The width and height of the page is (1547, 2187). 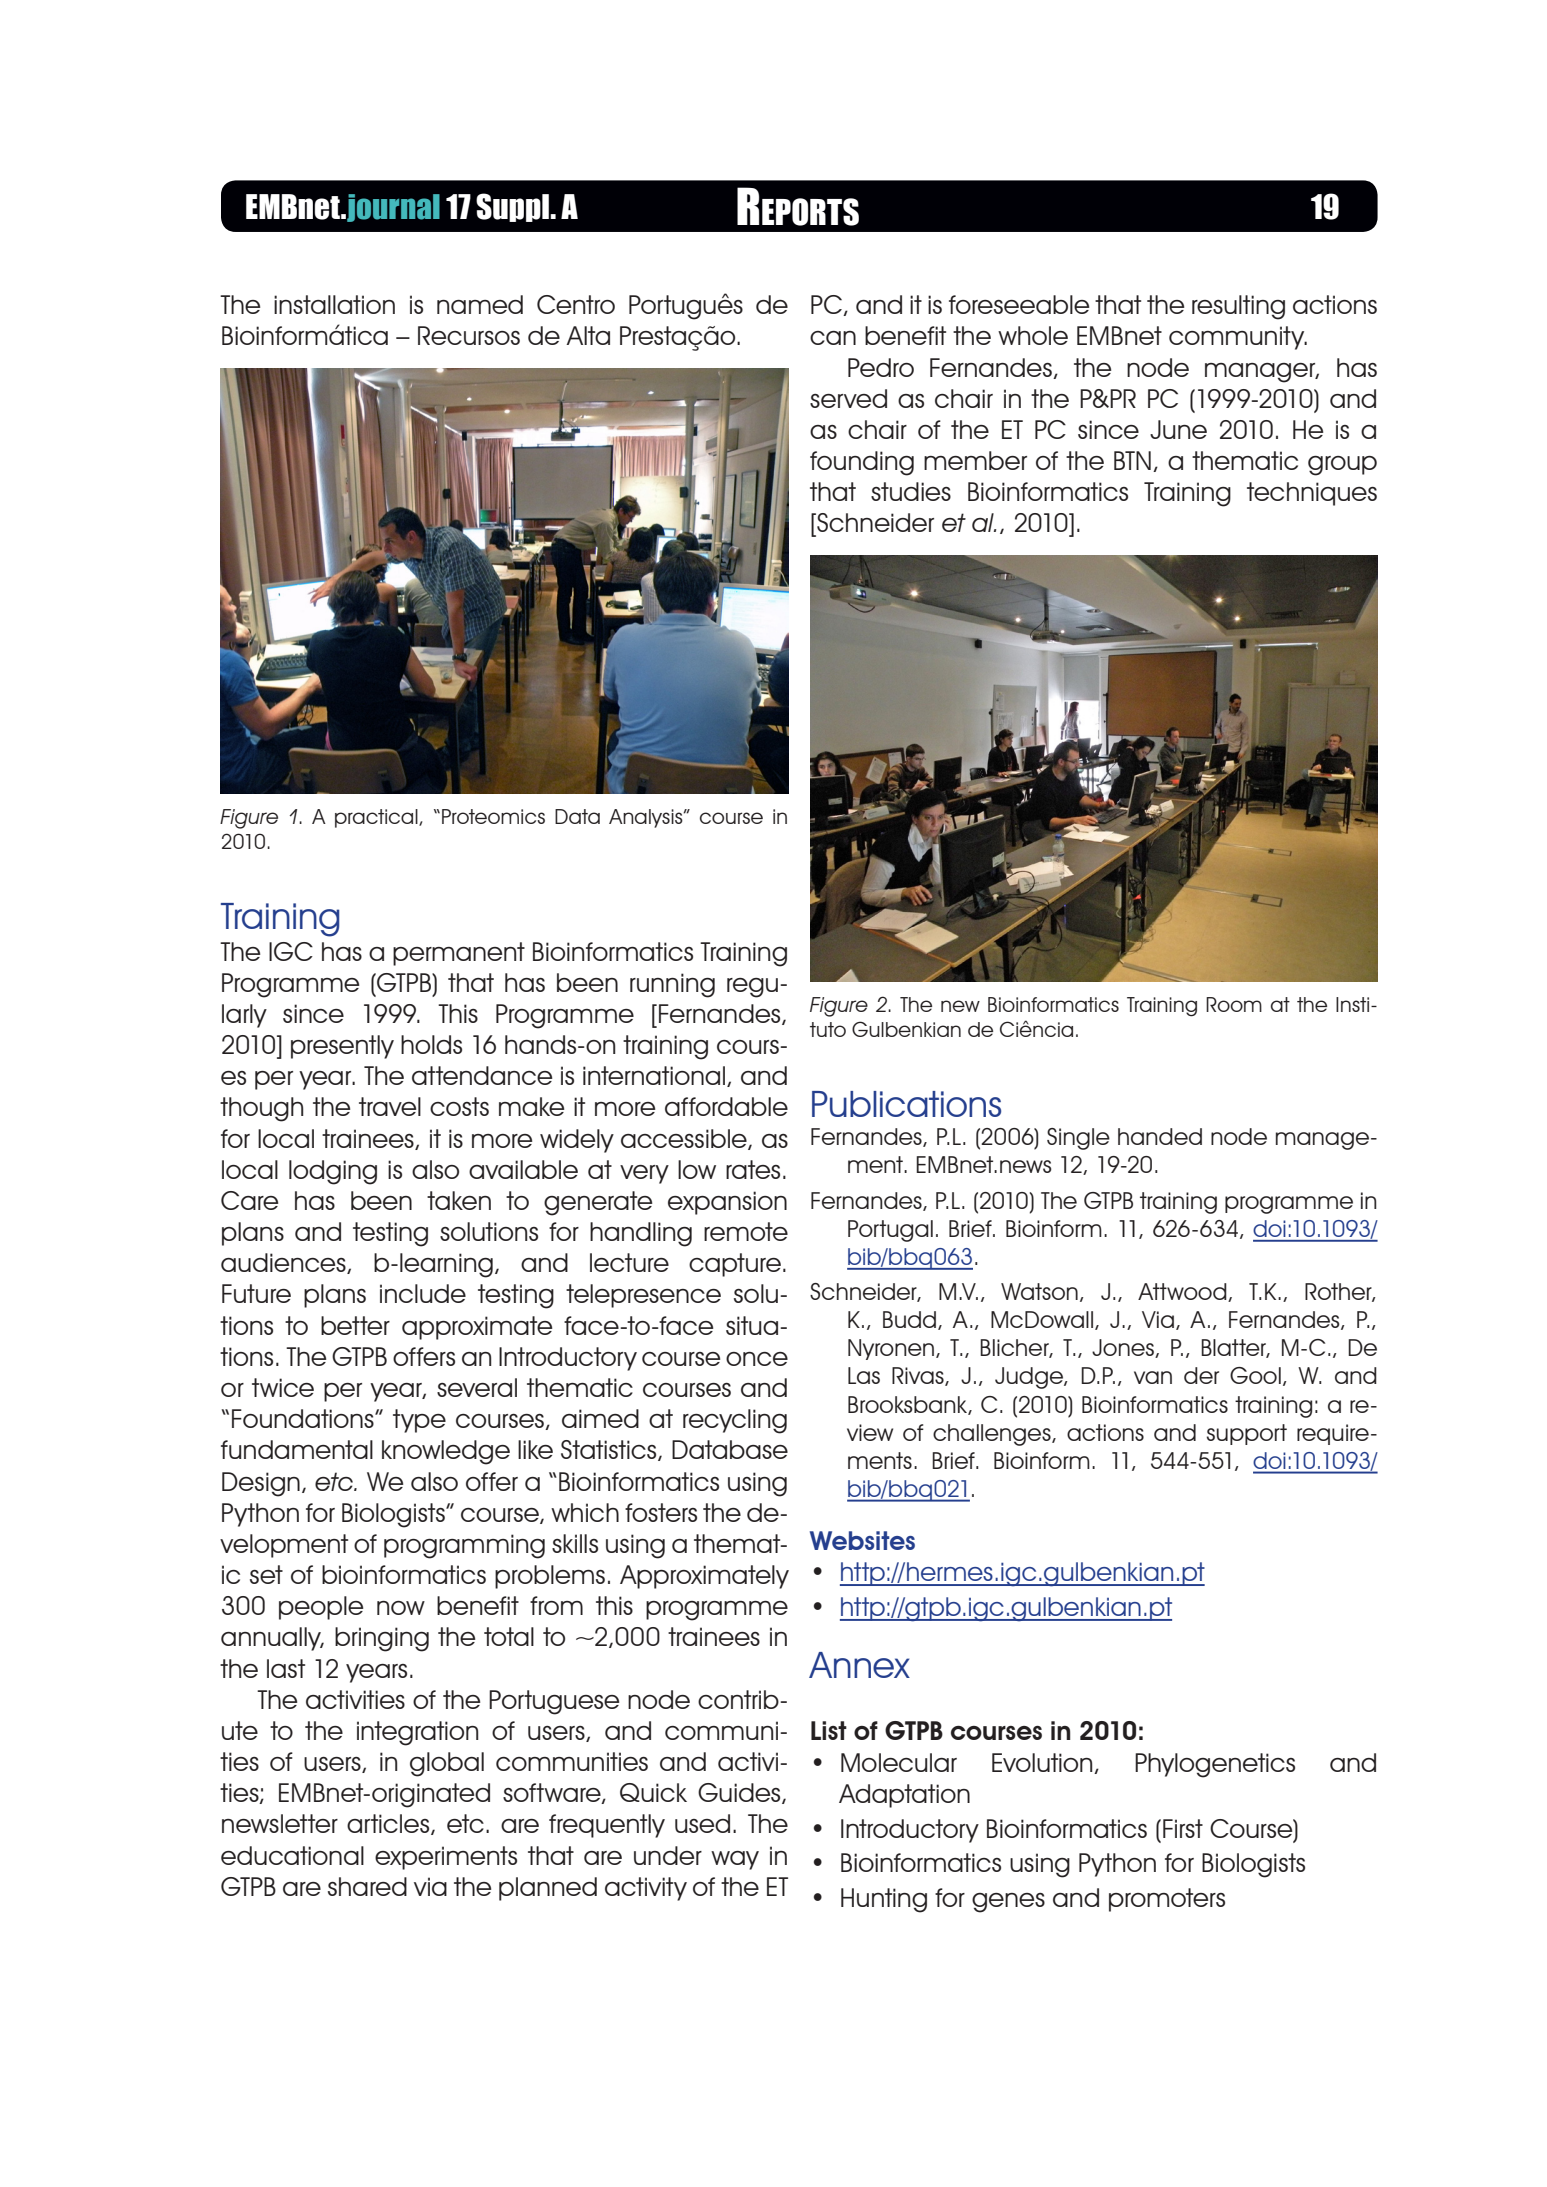 What do you see at coordinates (735, 1860) in the page?
I see `way` at bounding box center [735, 1860].
